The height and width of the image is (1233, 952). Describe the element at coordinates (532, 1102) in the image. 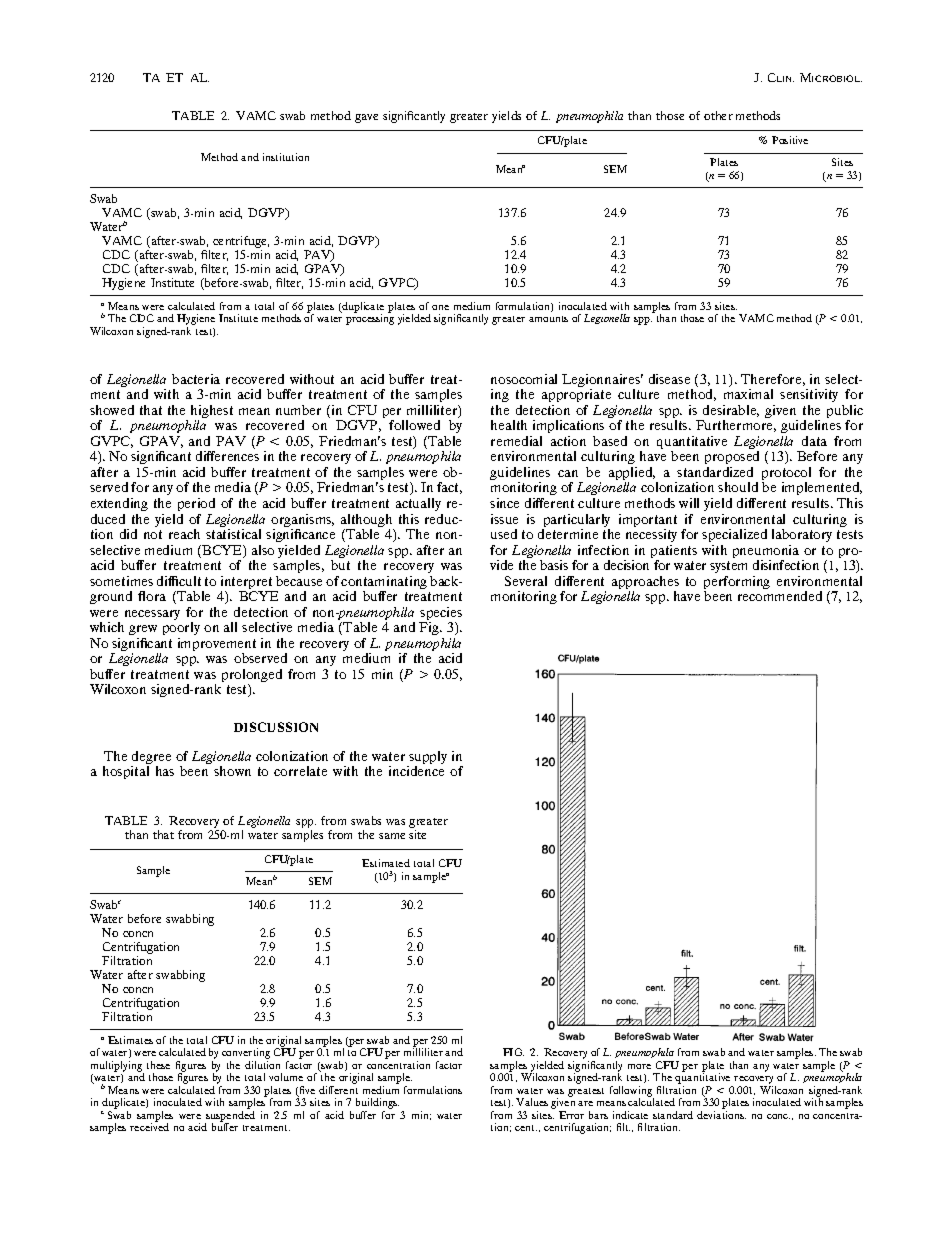

I see `Values` at that location.
